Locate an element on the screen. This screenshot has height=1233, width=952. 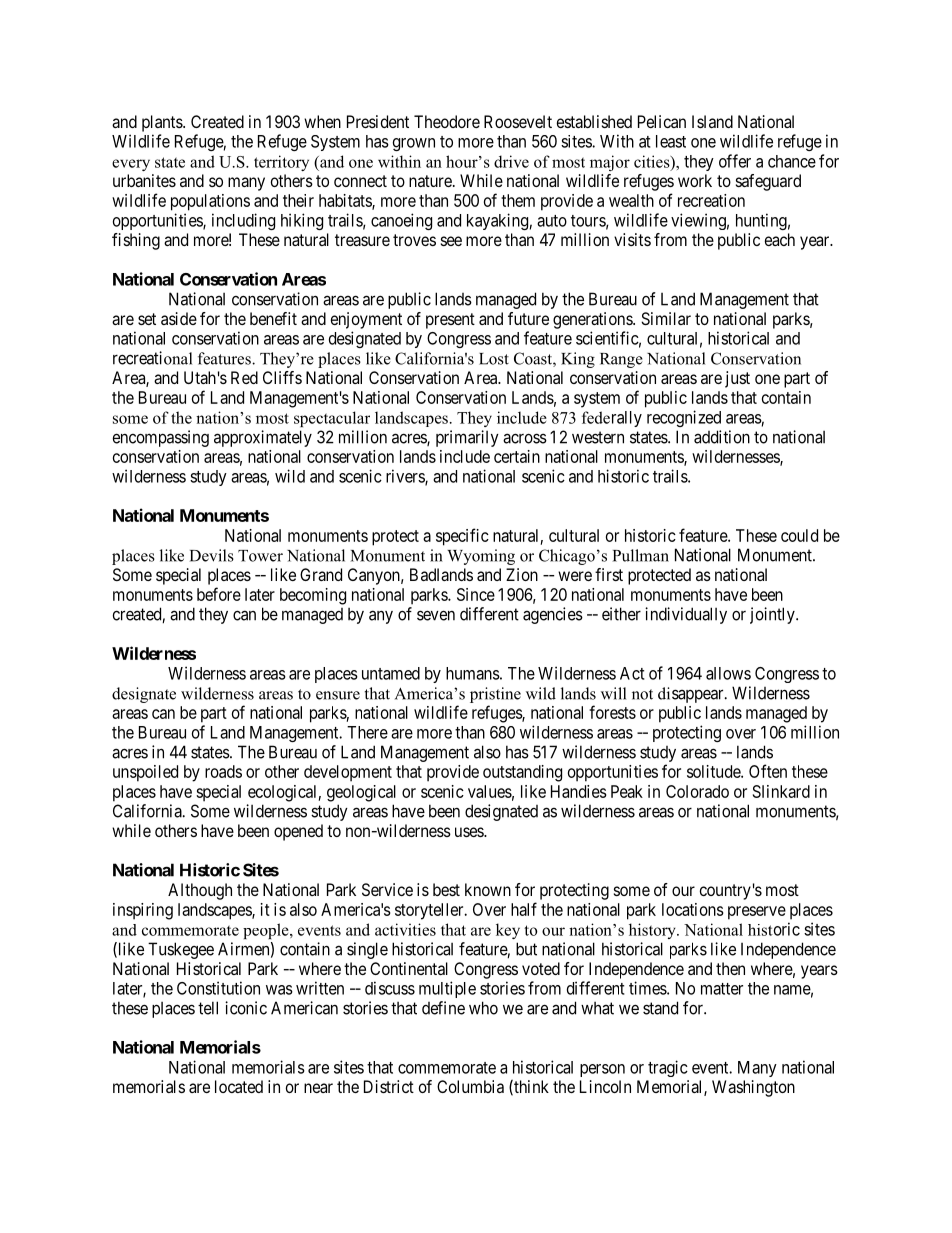
plants is located at coordinates (163, 123).
